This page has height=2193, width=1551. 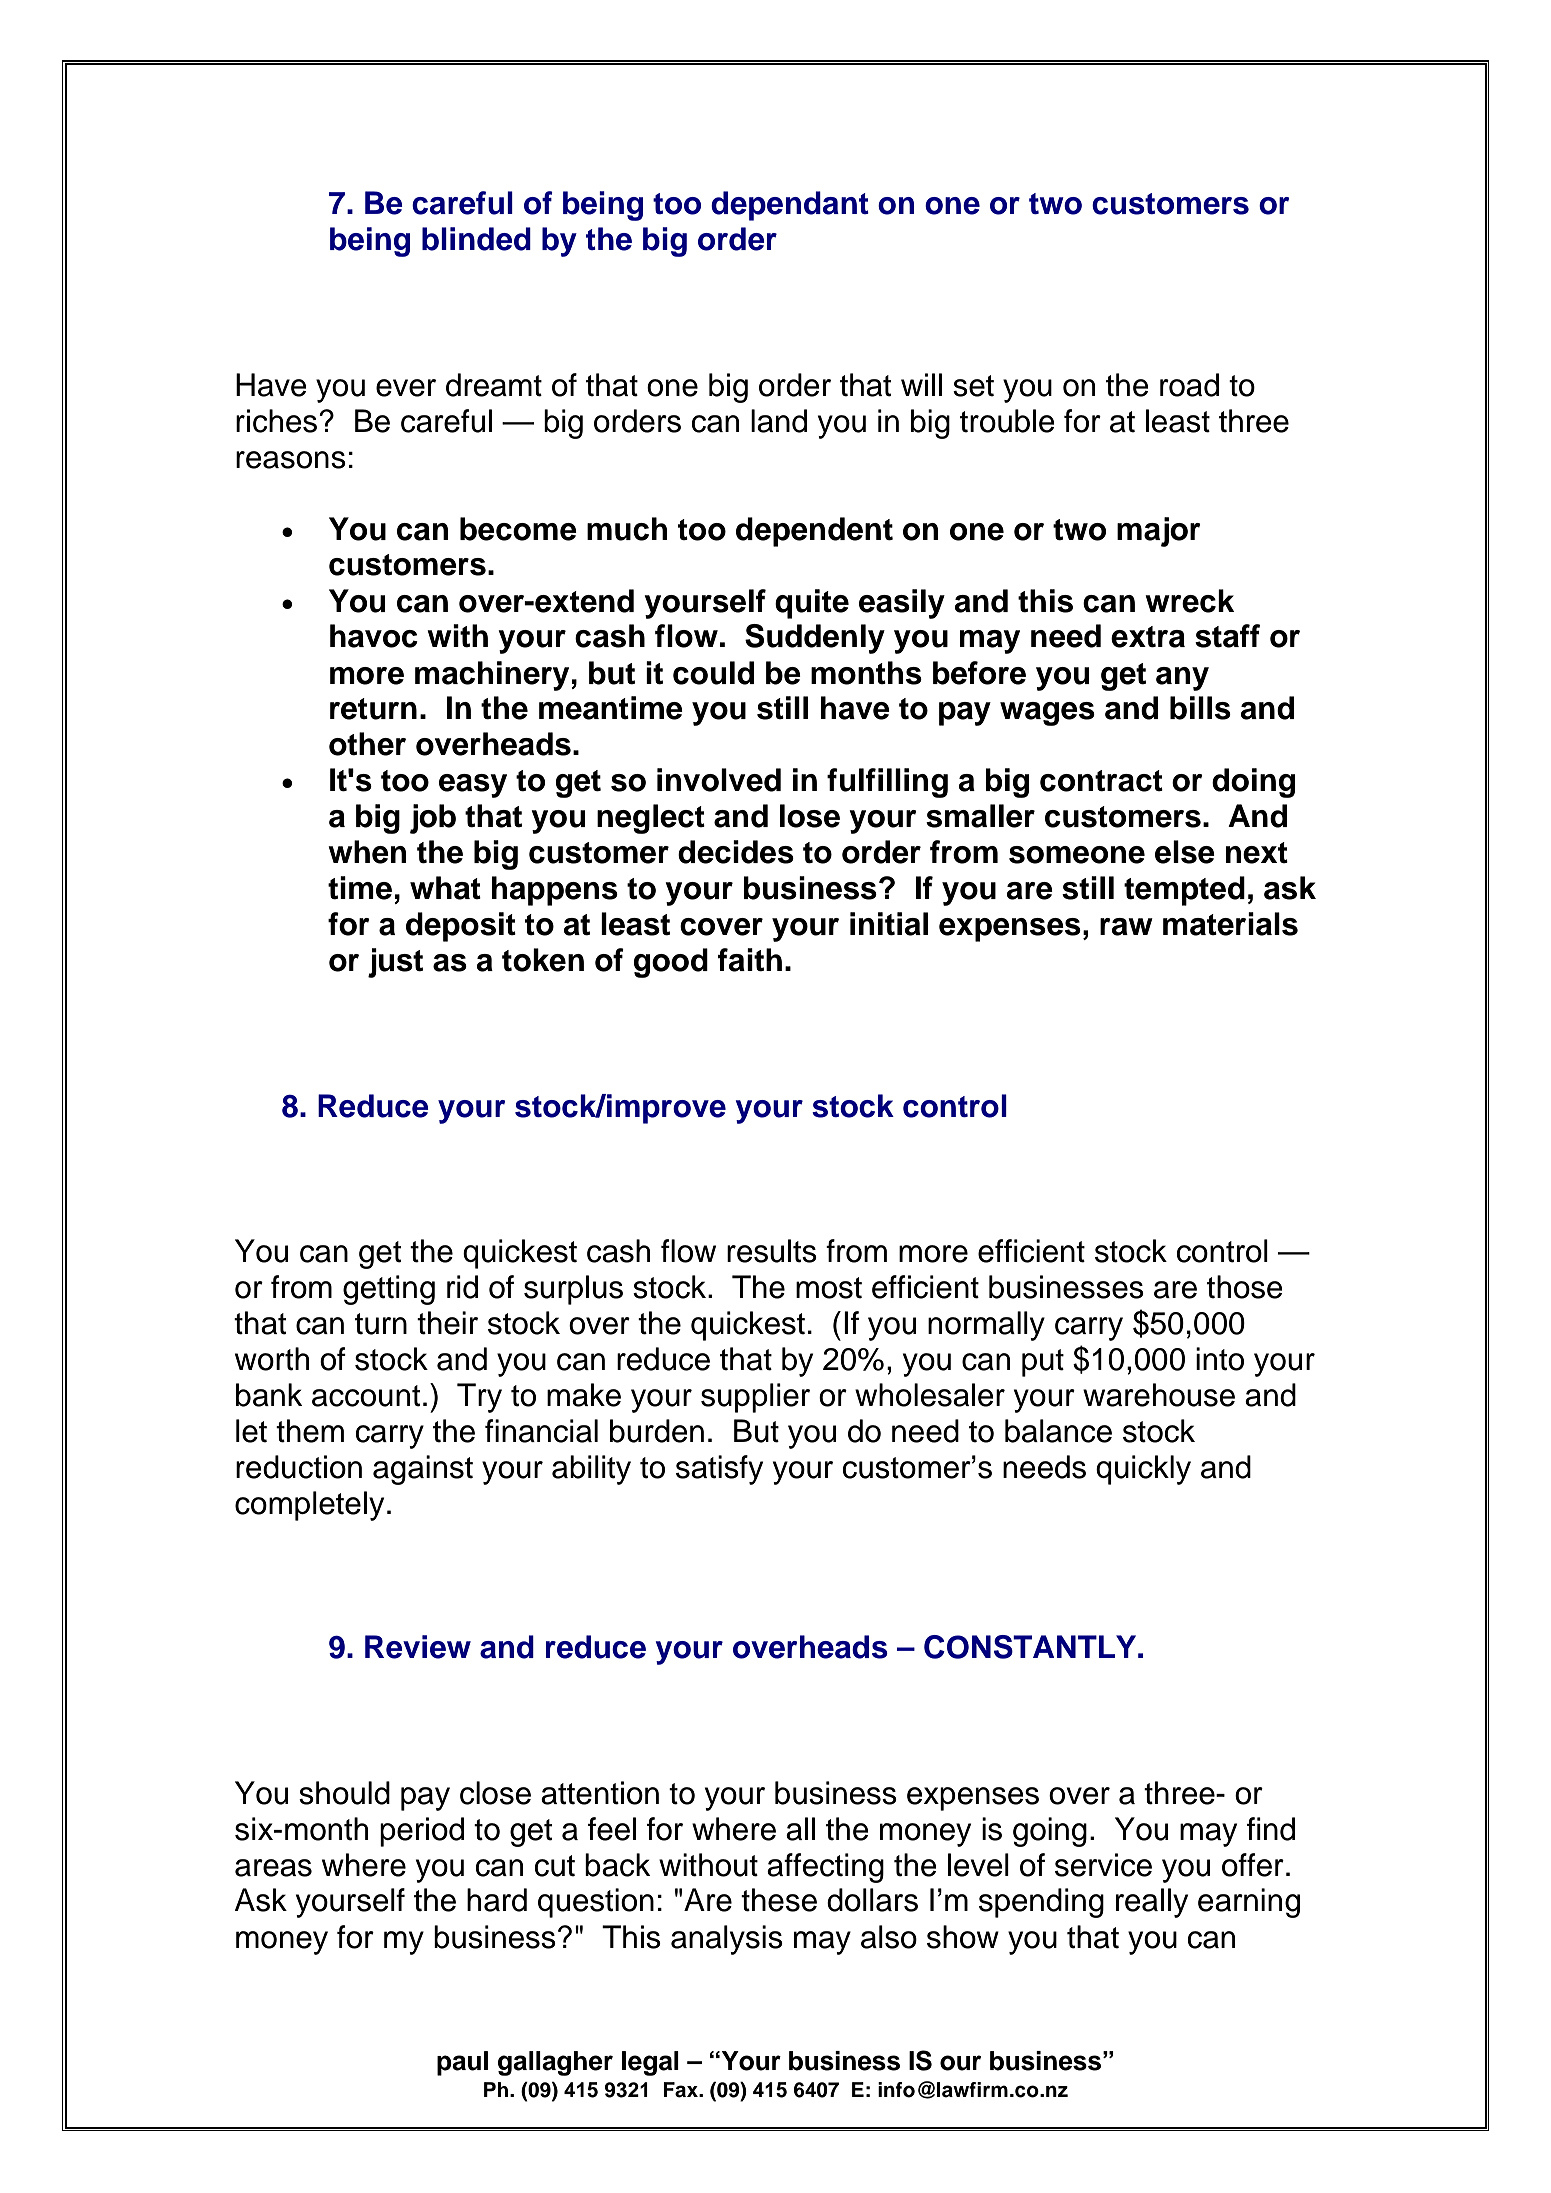 I want to click on blinded, so click(x=476, y=239).
